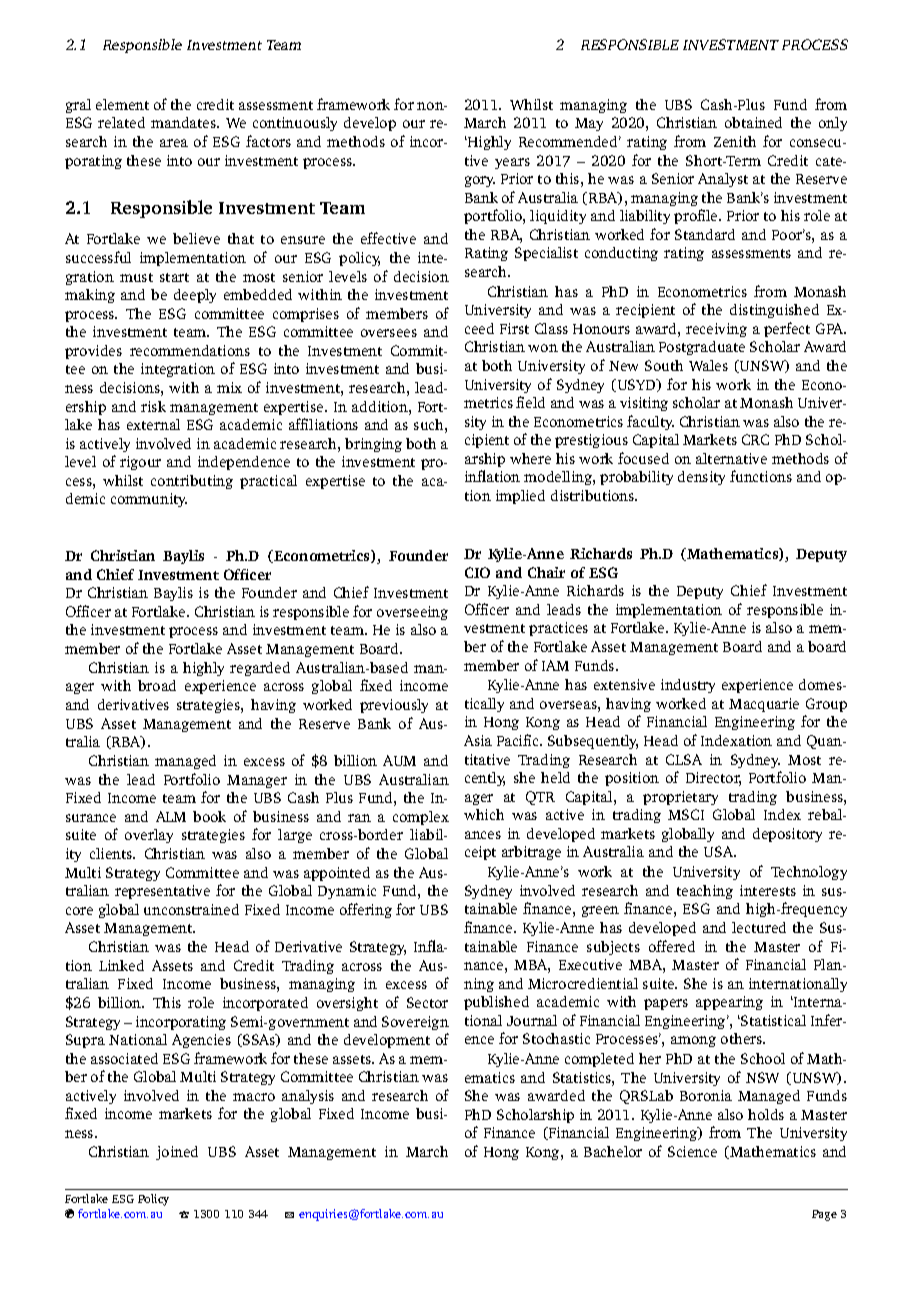 This image has width=924, height=1308. What do you see at coordinates (149, 836) in the image?
I see `overlay` at bounding box center [149, 836].
